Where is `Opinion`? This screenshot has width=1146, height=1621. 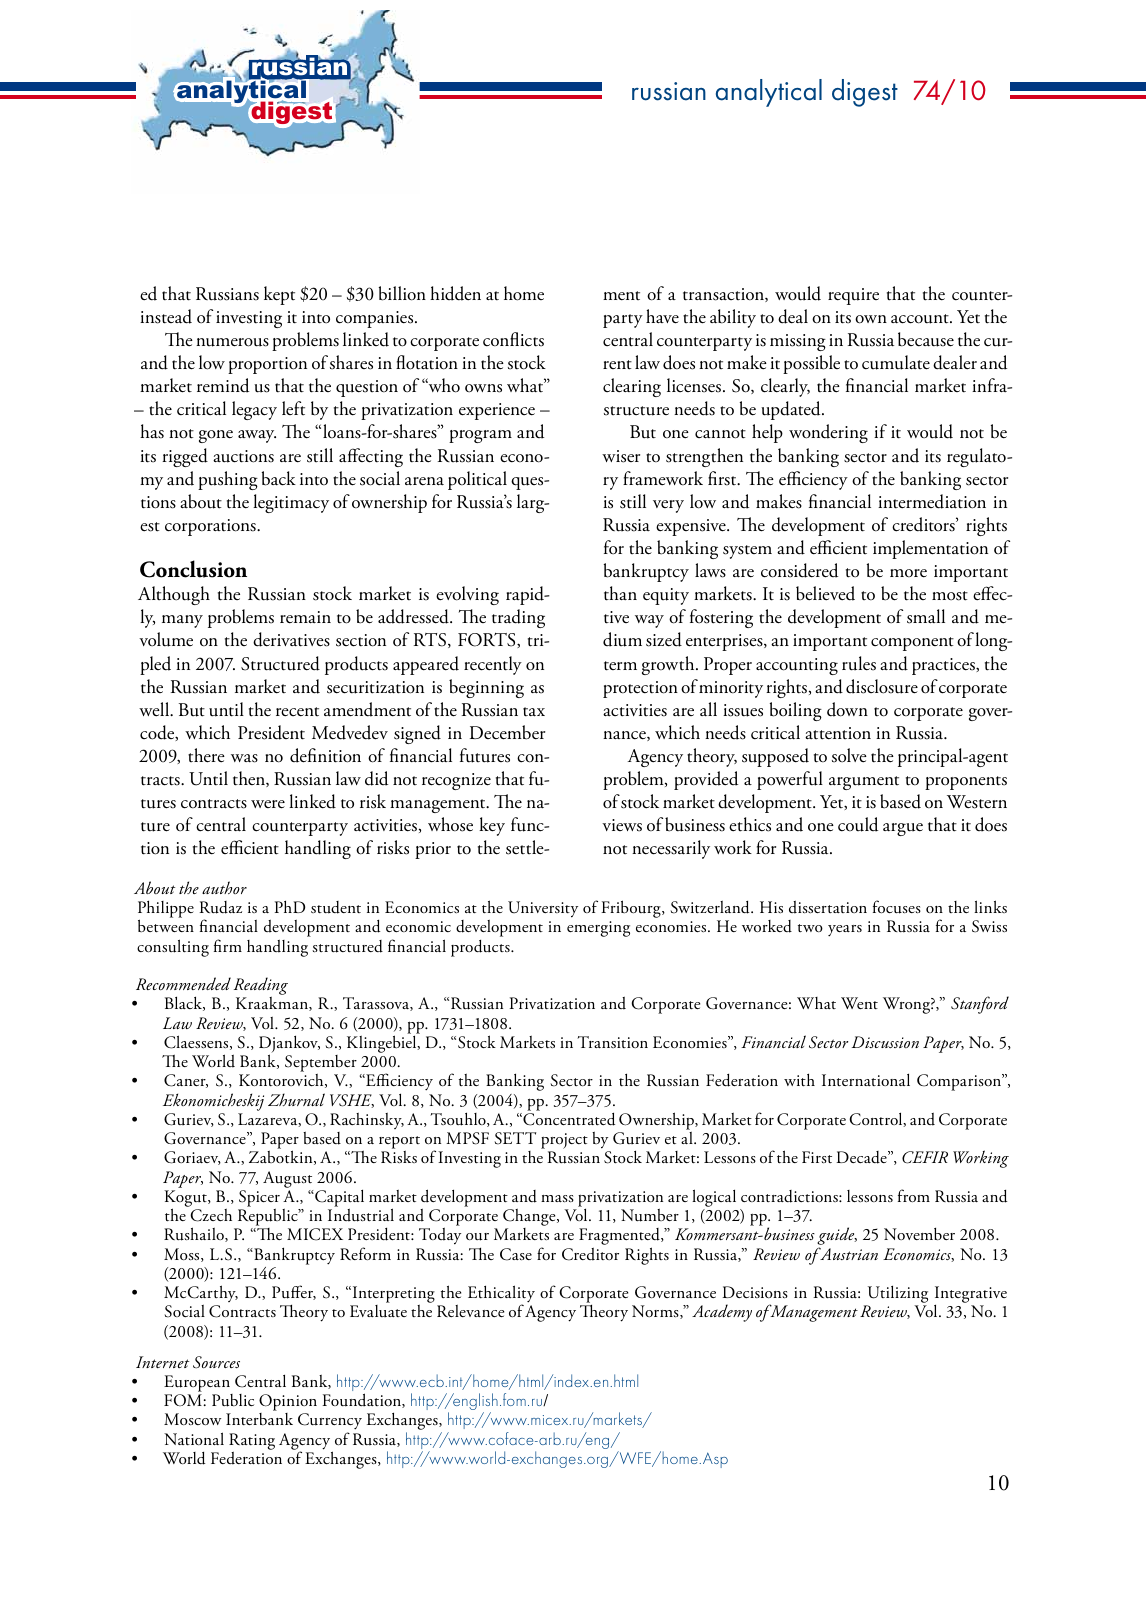
Opinion is located at coordinates (288, 1402).
